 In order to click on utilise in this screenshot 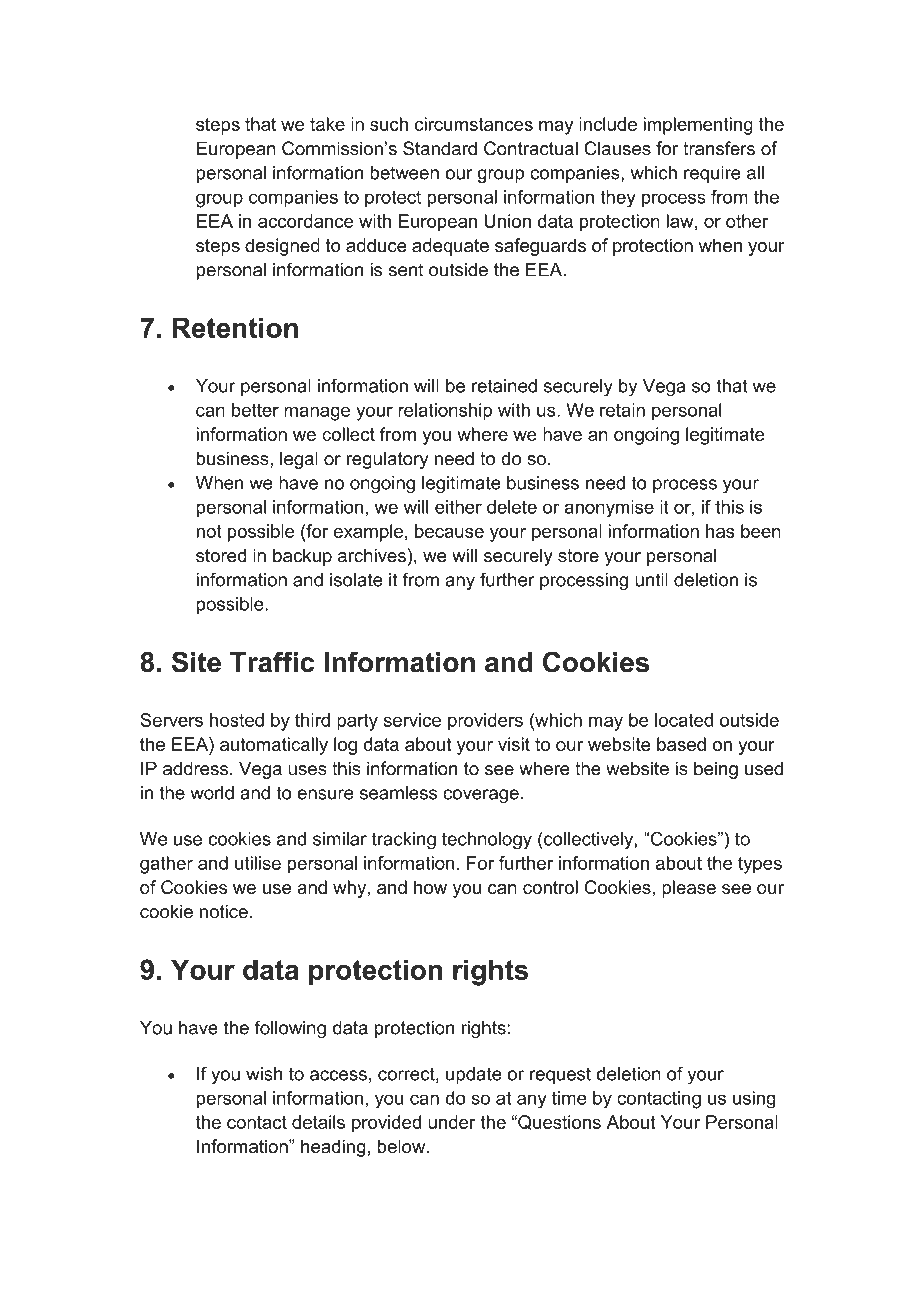, I will do `click(258, 863)`.
